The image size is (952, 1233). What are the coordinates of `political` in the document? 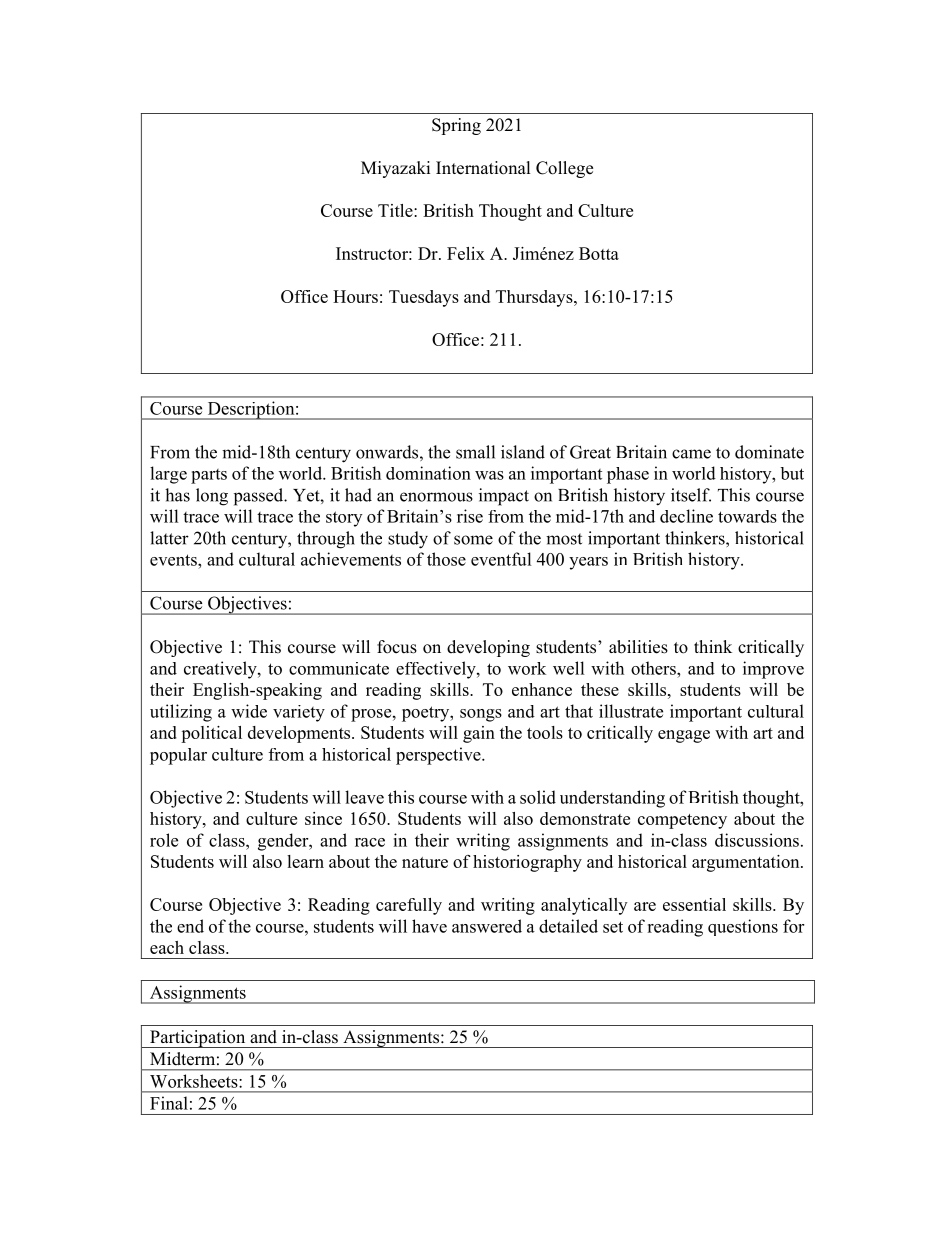 It's located at (211, 734).
